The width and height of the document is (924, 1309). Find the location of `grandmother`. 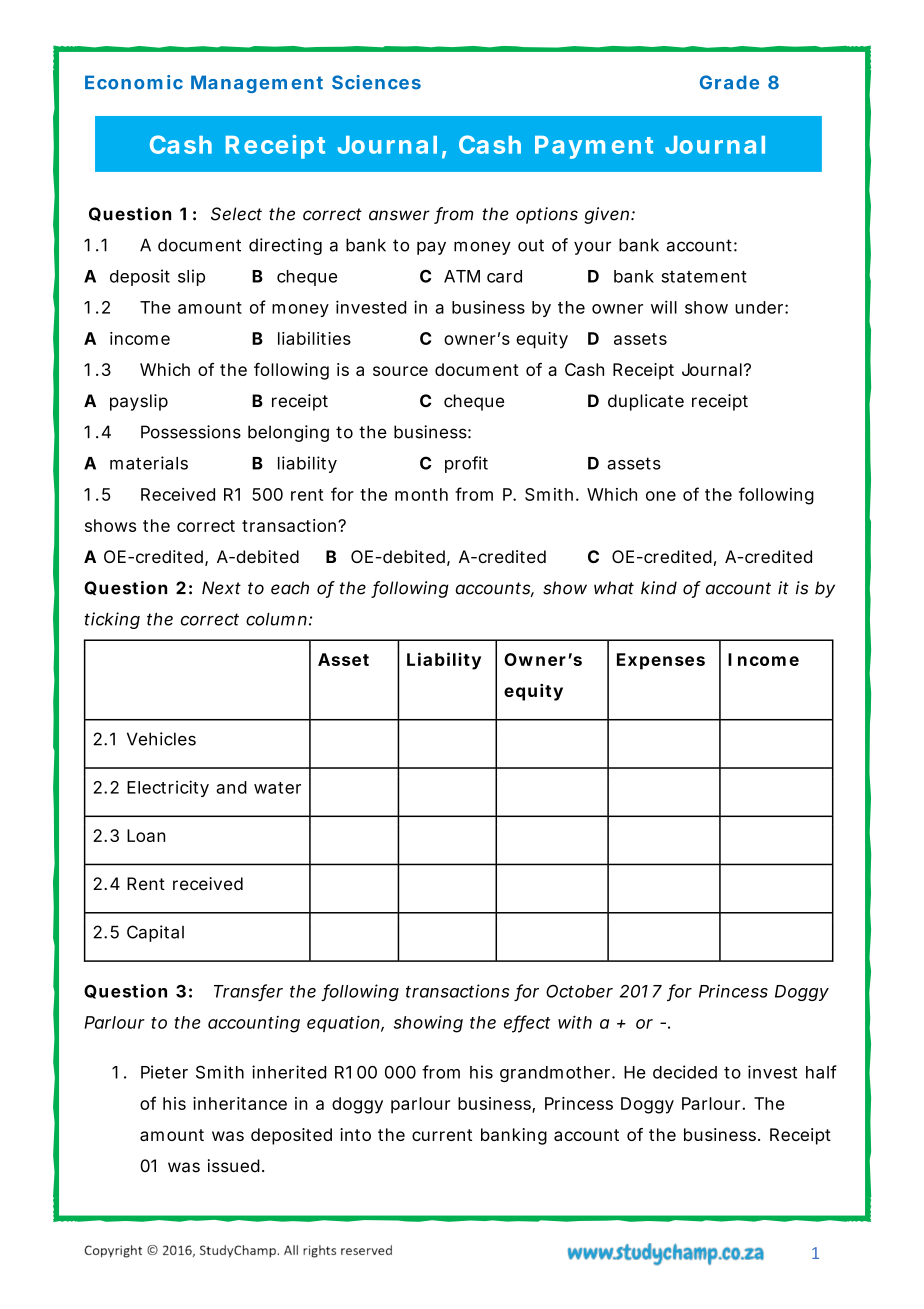

grandmother is located at coordinates (557, 1074).
